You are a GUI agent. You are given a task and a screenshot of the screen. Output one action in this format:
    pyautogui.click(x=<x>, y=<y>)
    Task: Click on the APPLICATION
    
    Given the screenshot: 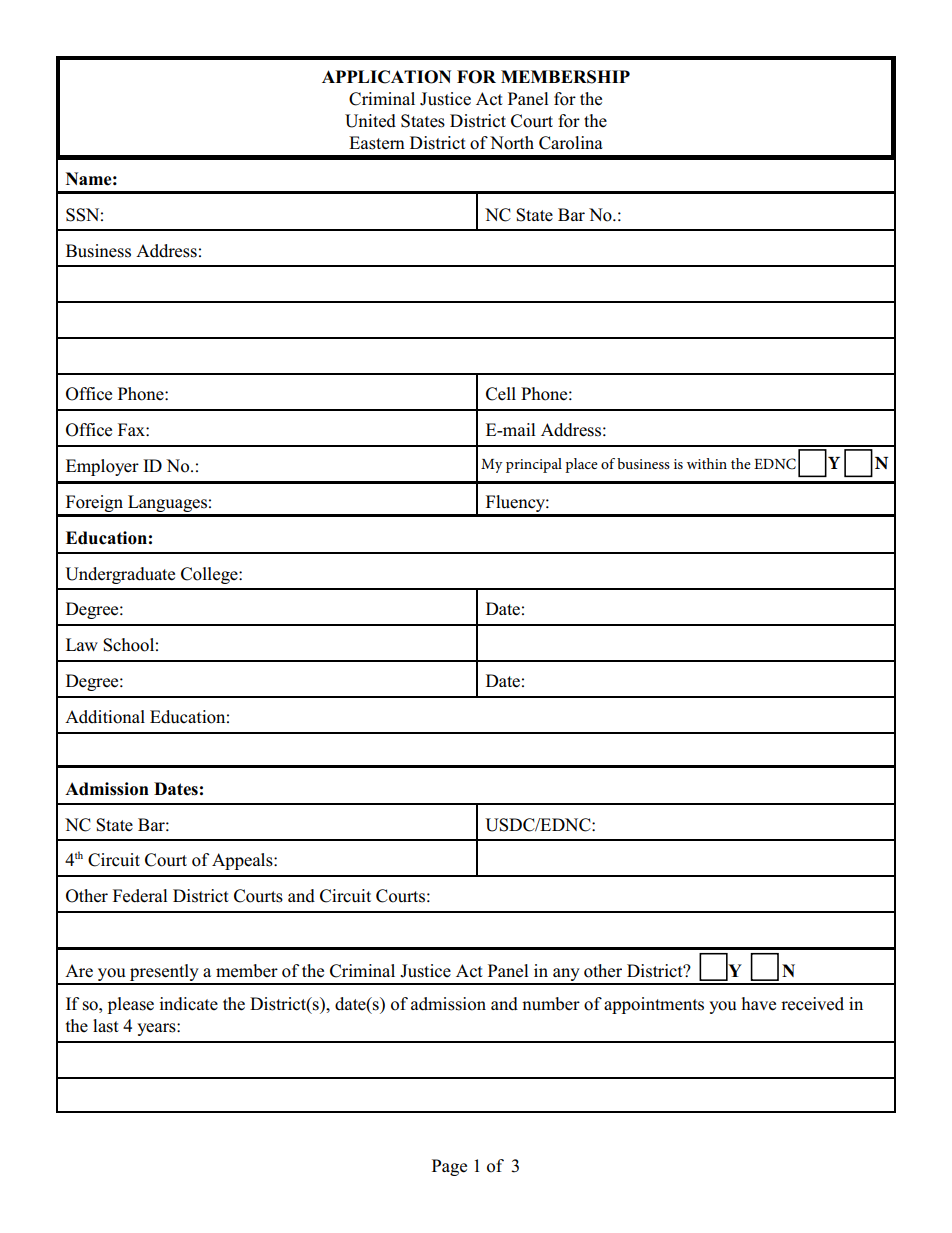 What is the action you would take?
    pyautogui.click(x=386, y=77)
